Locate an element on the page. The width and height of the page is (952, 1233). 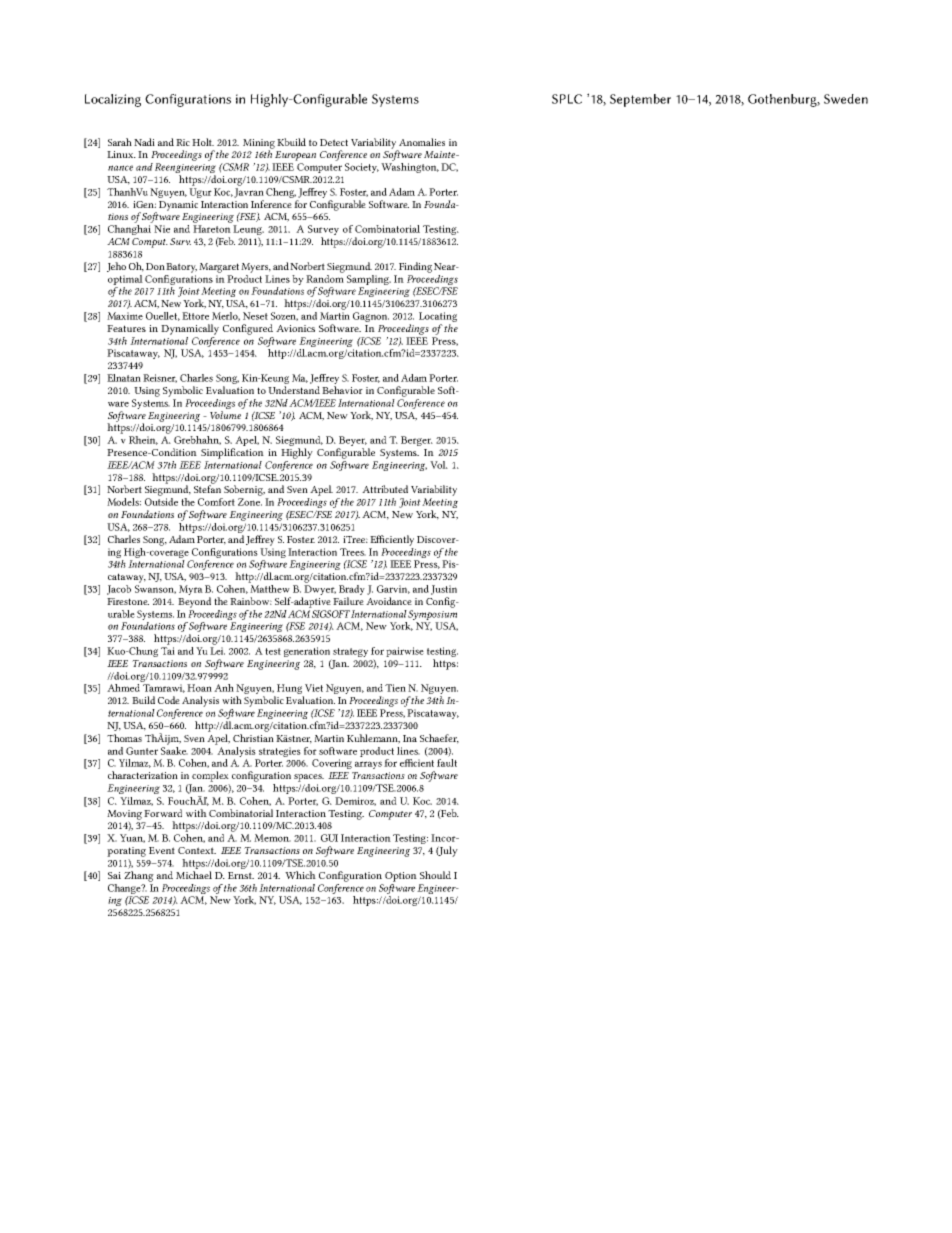
Sweden is located at coordinates (846, 99).
